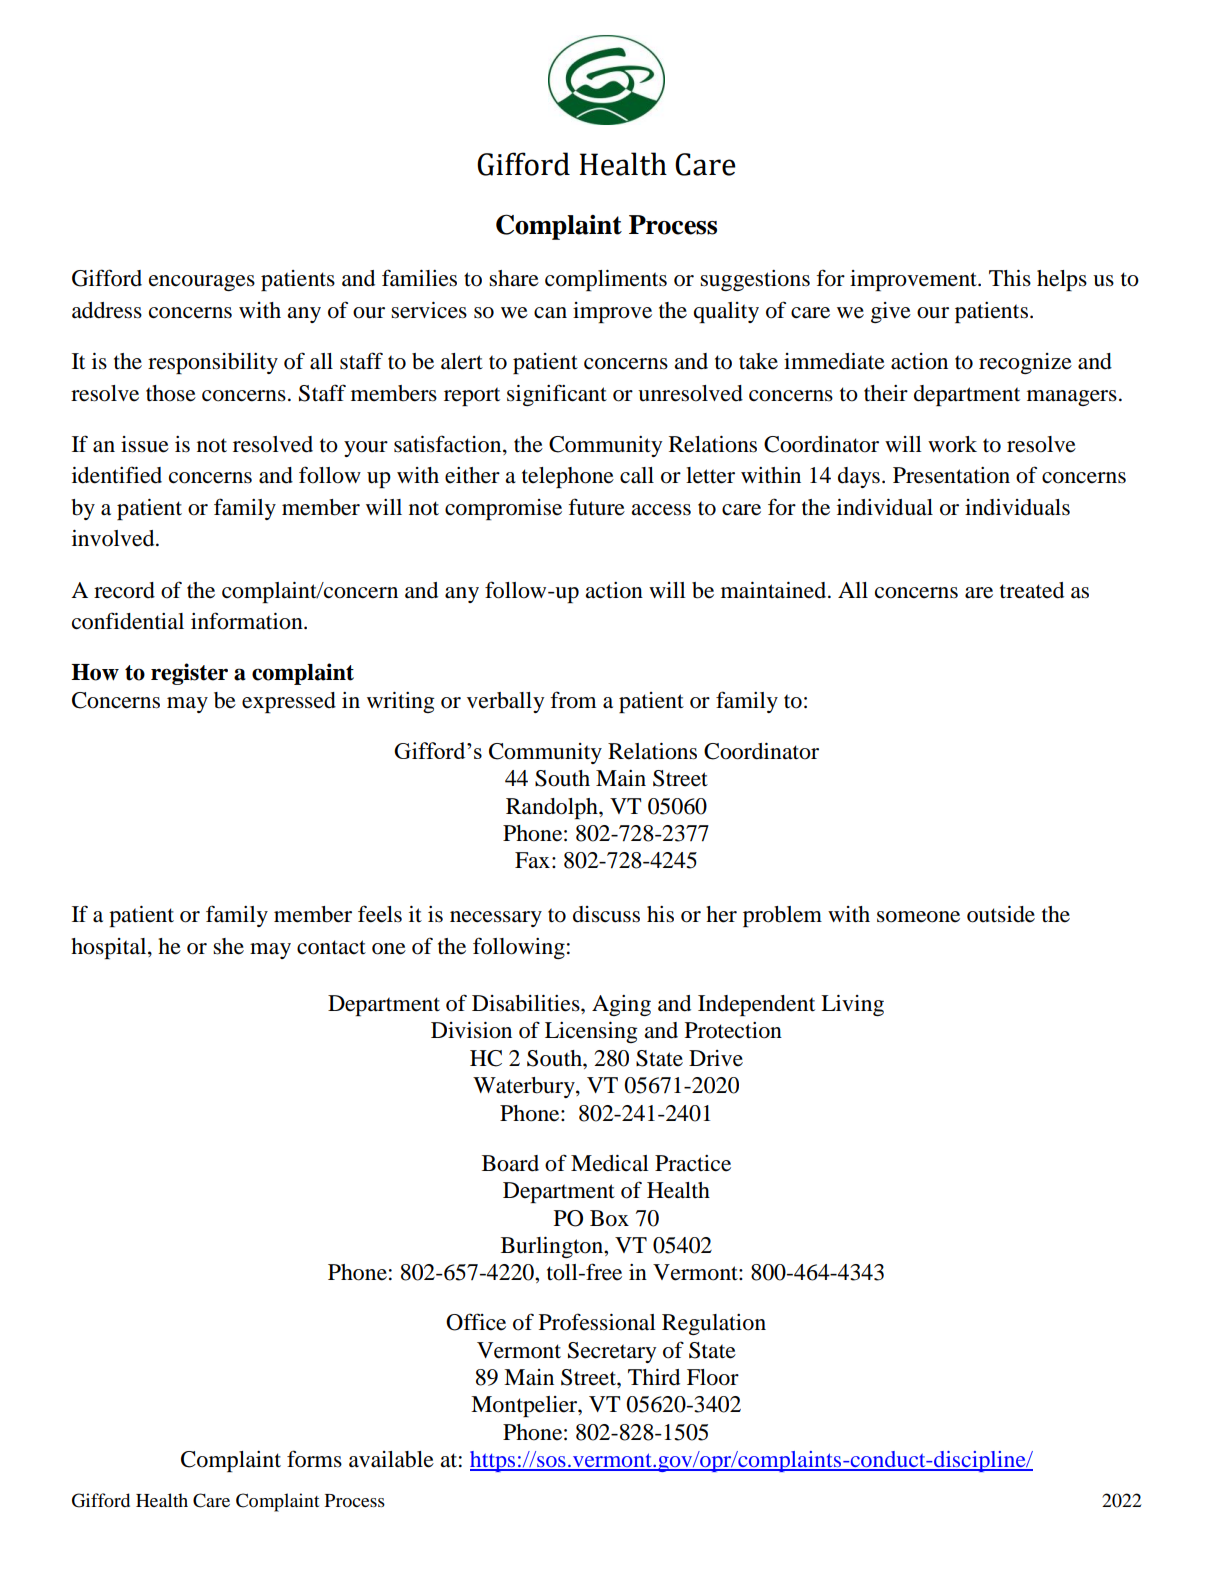  I want to click on Randolph, so click(553, 808).
